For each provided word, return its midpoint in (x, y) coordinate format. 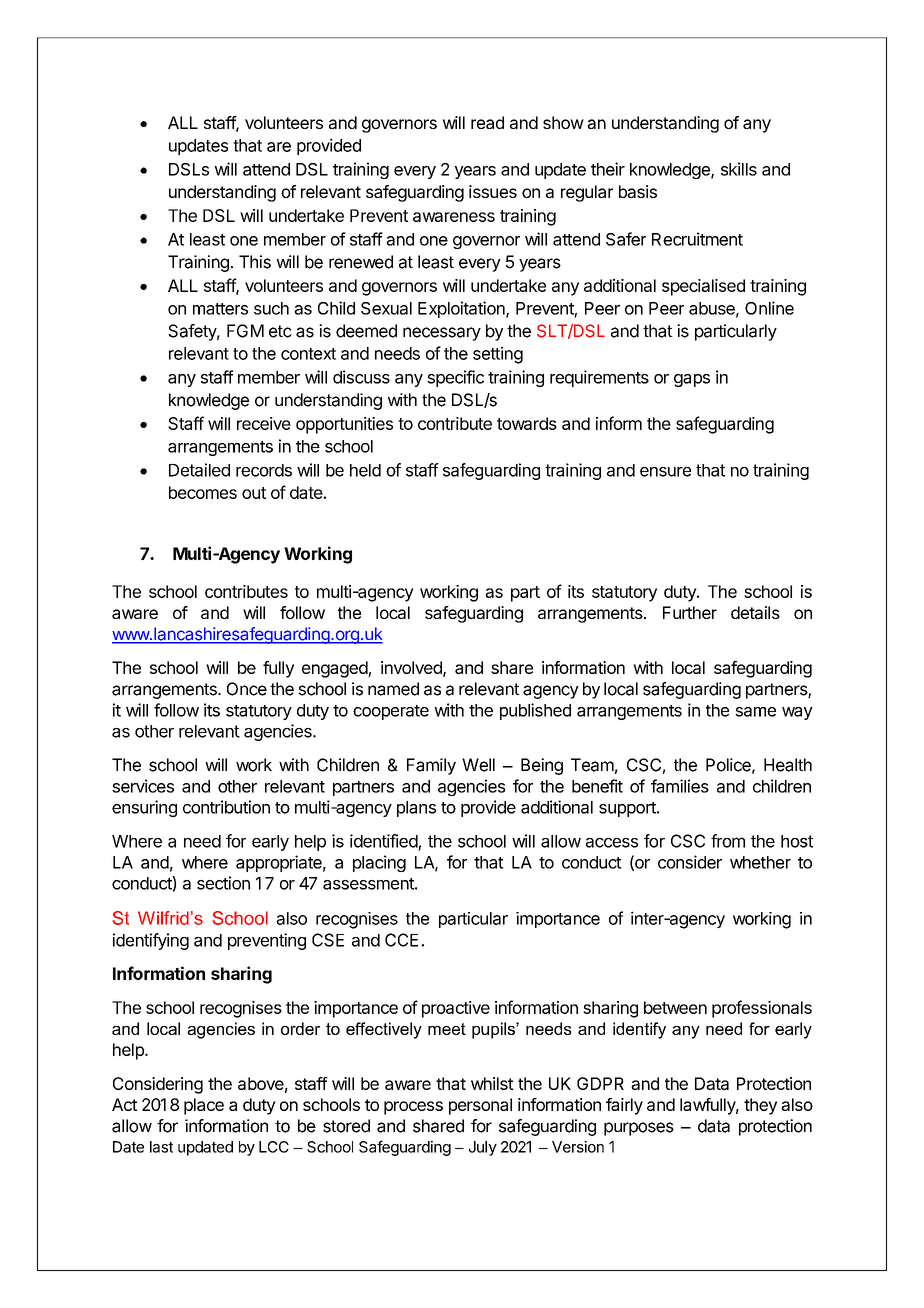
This (255, 262)
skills (739, 169)
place (204, 1106)
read (487, 122)
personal (480, 1106)
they (760, 1106)
